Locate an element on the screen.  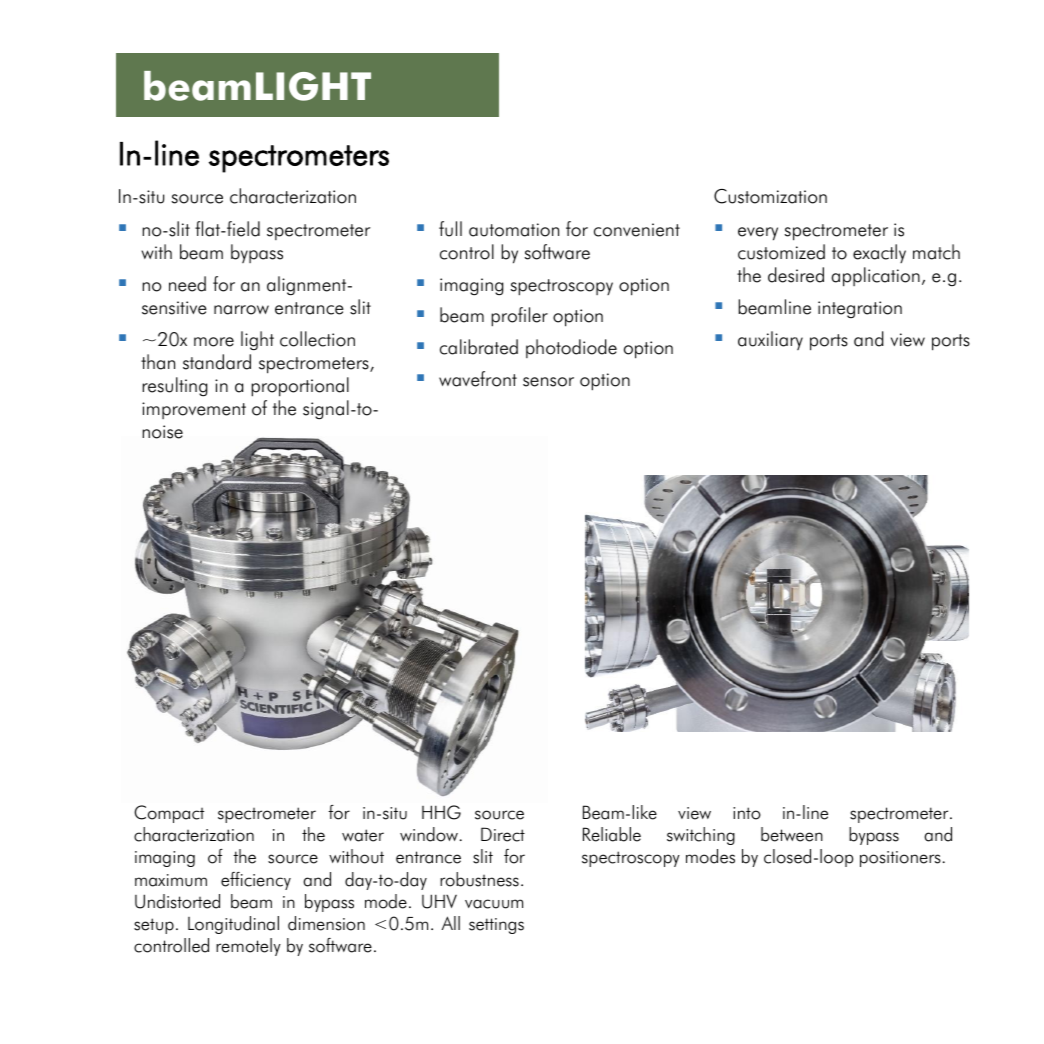
exactly is located at coordinates (879, 253).
